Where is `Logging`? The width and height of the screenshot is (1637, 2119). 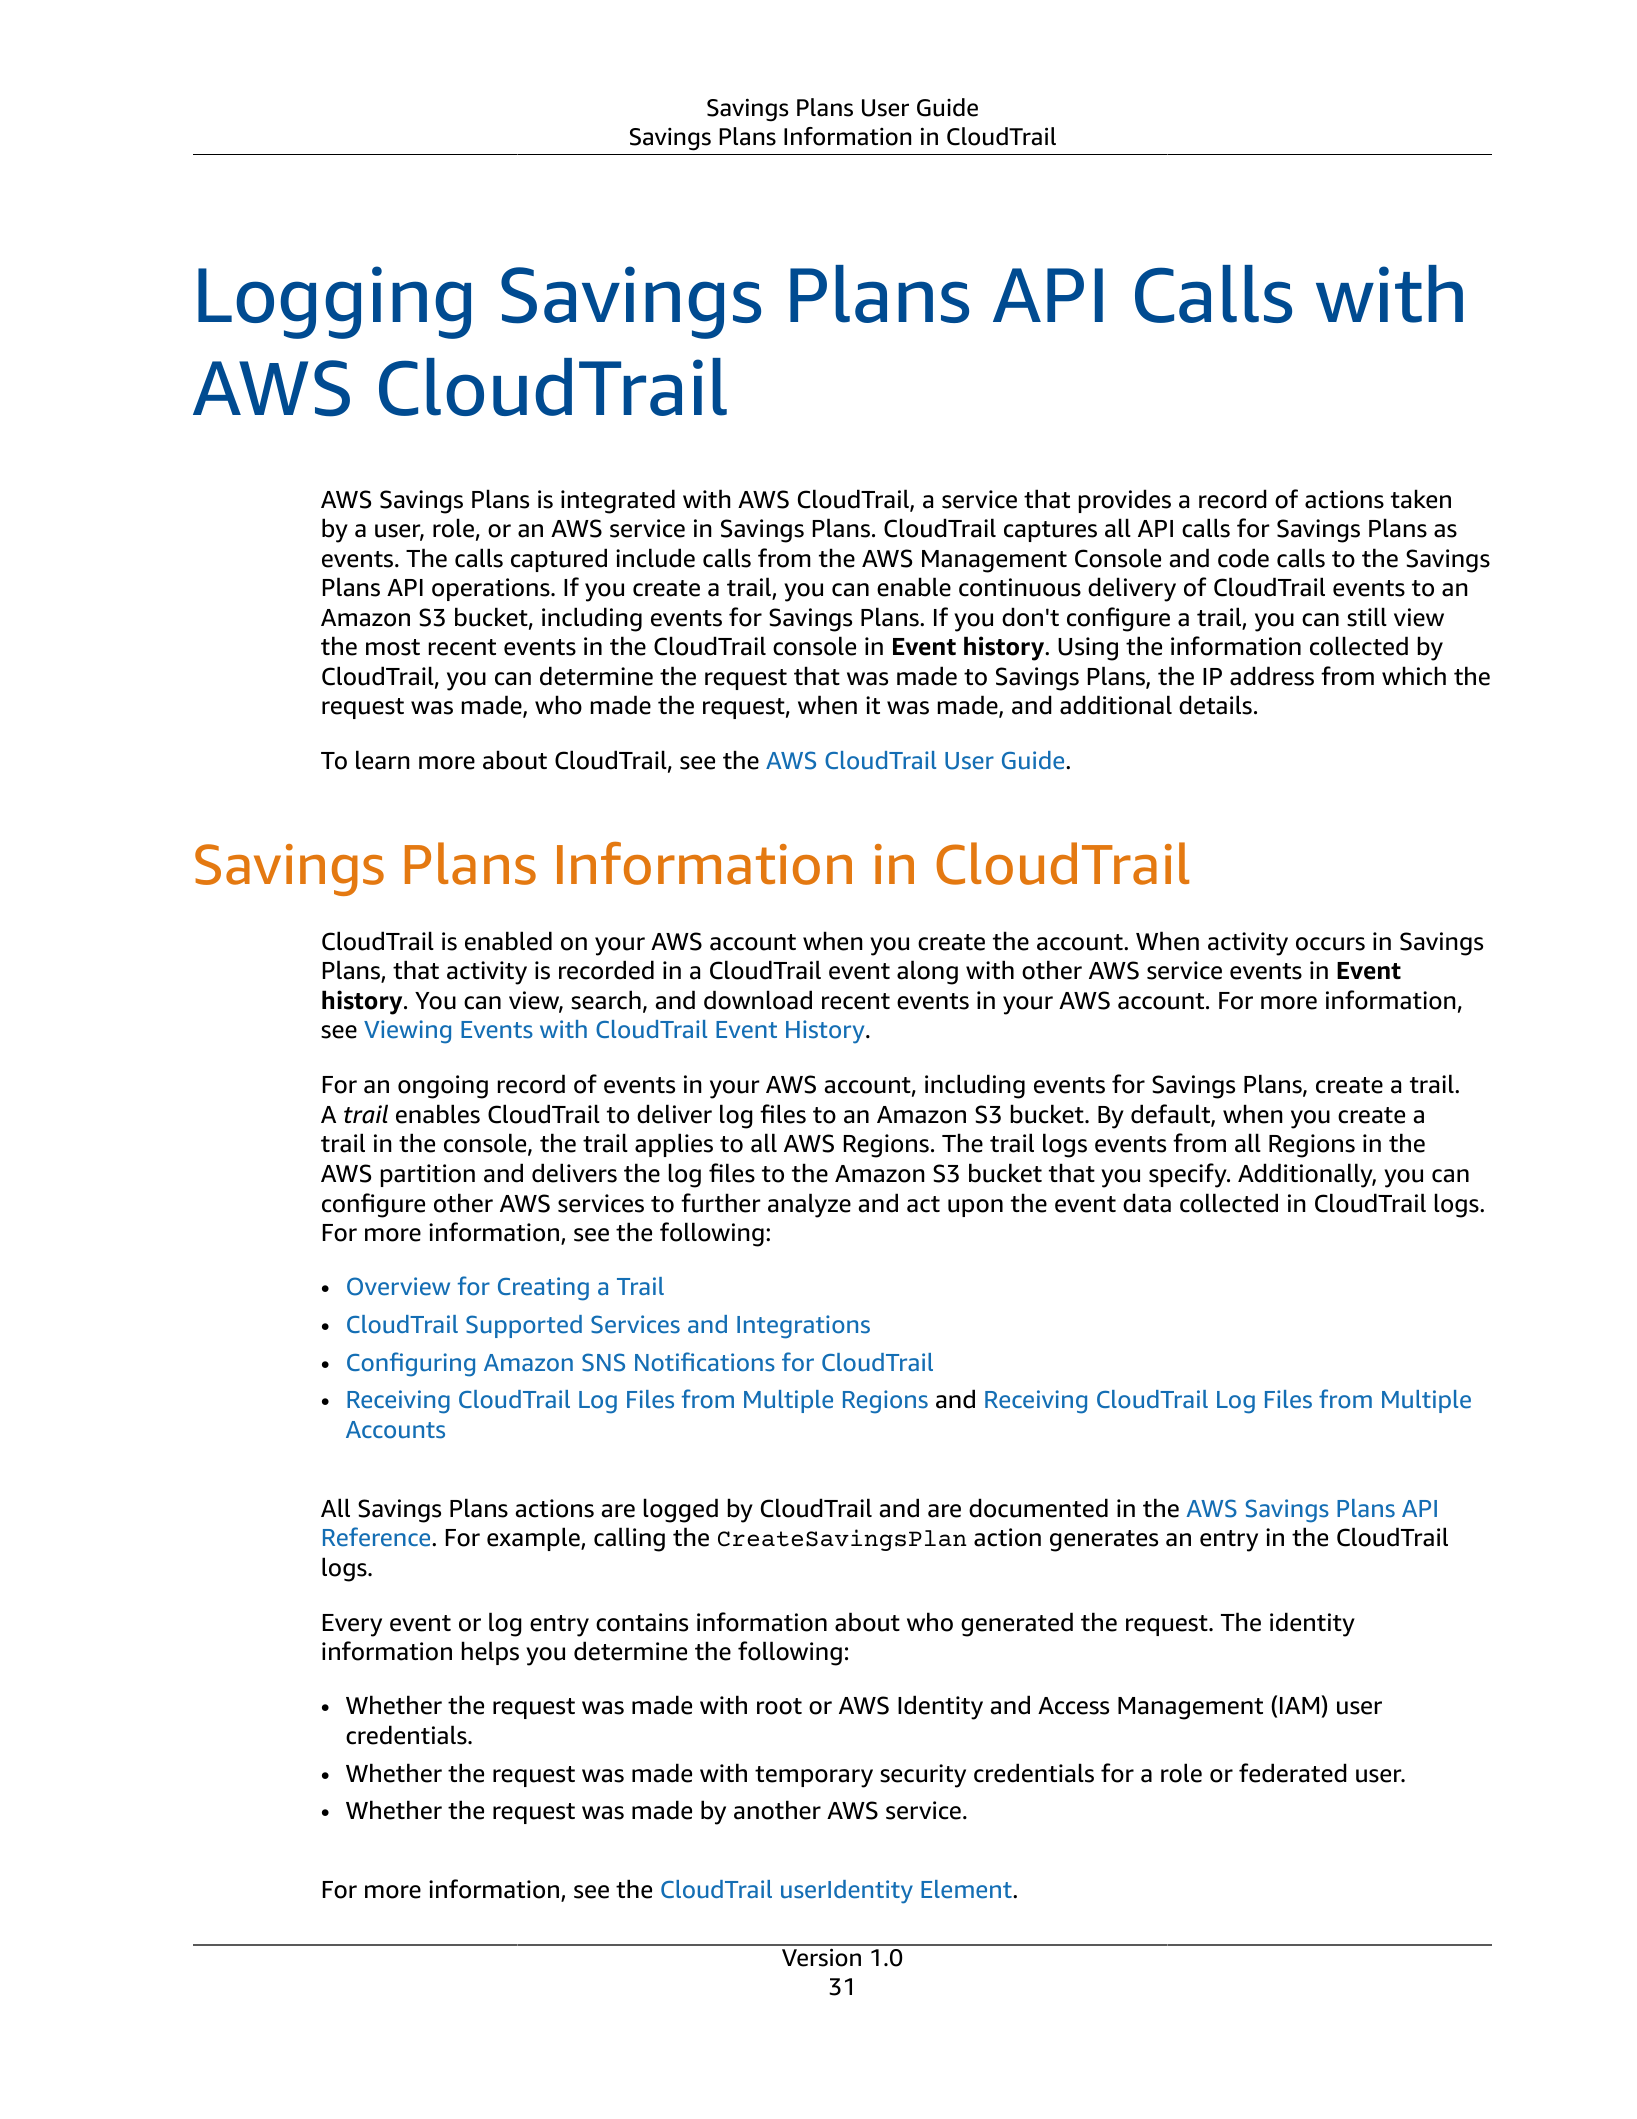 Logging is located at coordinates (334, 302).
